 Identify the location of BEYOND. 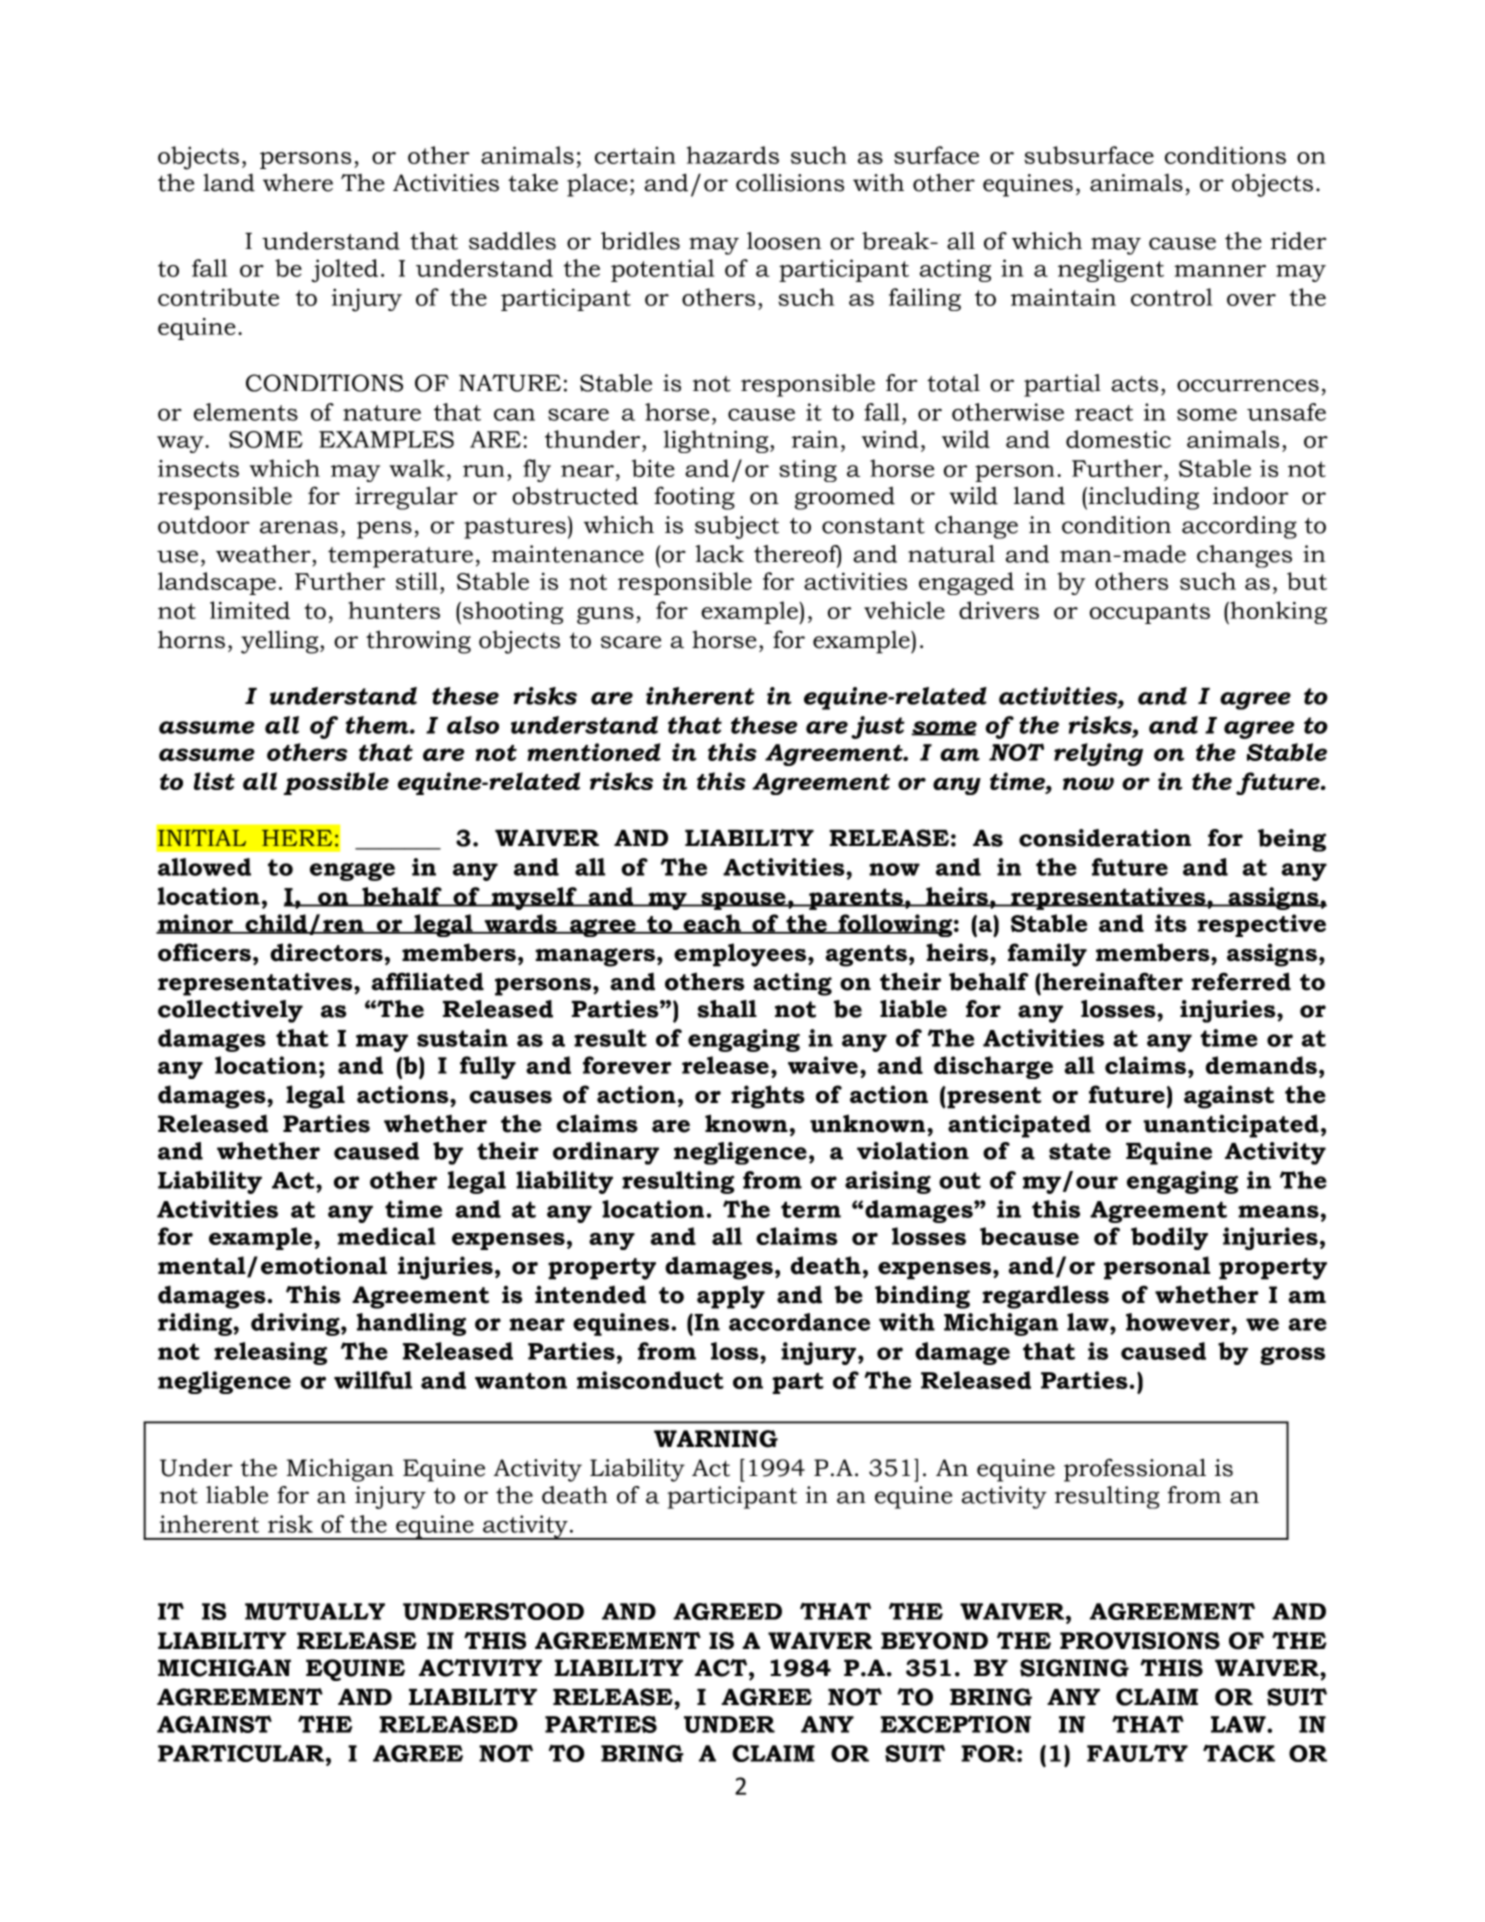
(934, 1641).
